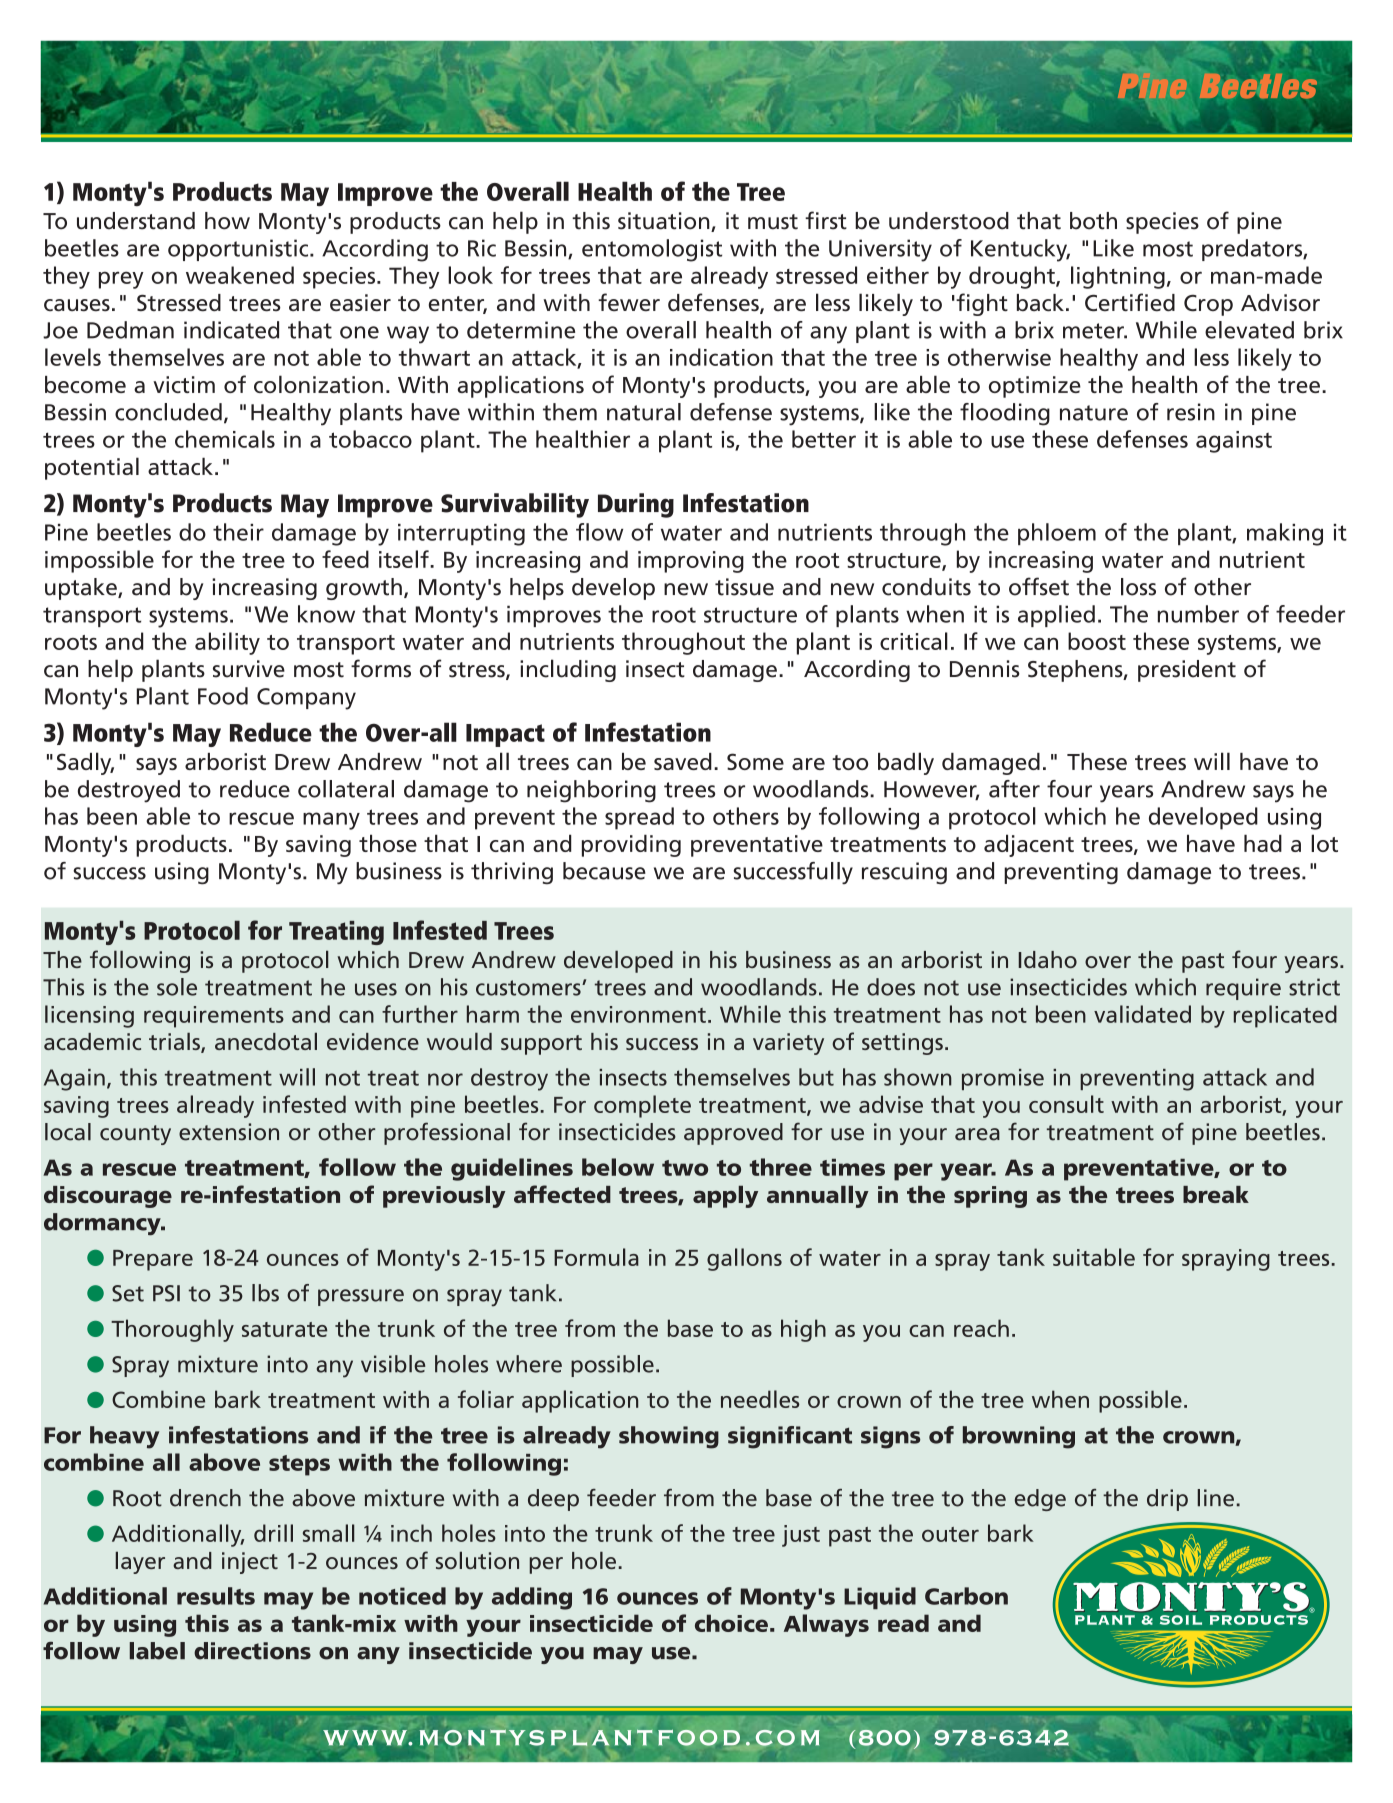 This screenshot has height=1803, width=1393. I want to click on break, so click(1216, 1194).
